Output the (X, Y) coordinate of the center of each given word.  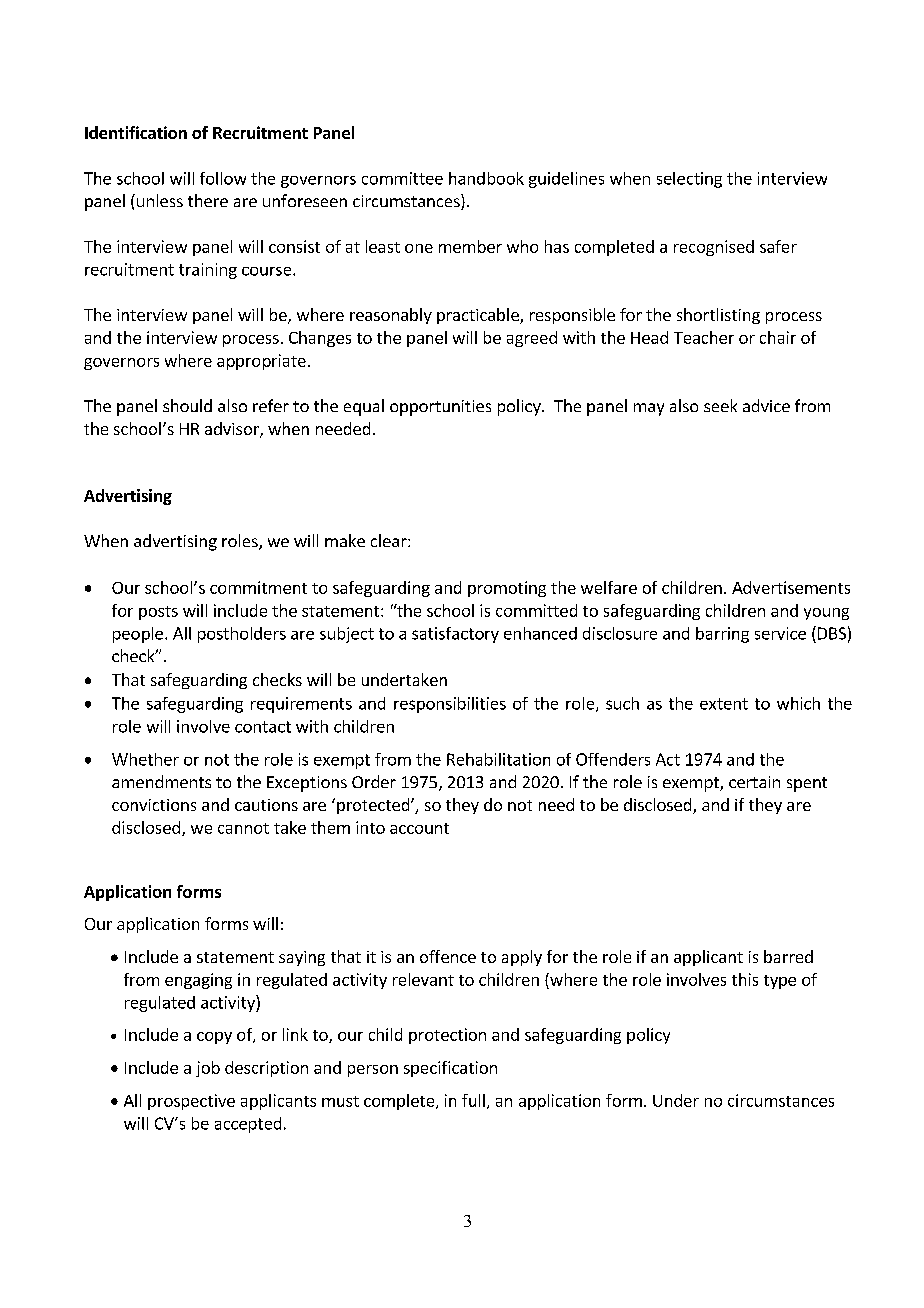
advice (766, 405)
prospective (191, 1102)
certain (754, 782)
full (473, 1100)
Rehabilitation (498, 759)
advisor (233, 430)
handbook (486, 178)
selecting (689, 180)
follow (223, 178)
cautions (266, 805)
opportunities (440, 408)
